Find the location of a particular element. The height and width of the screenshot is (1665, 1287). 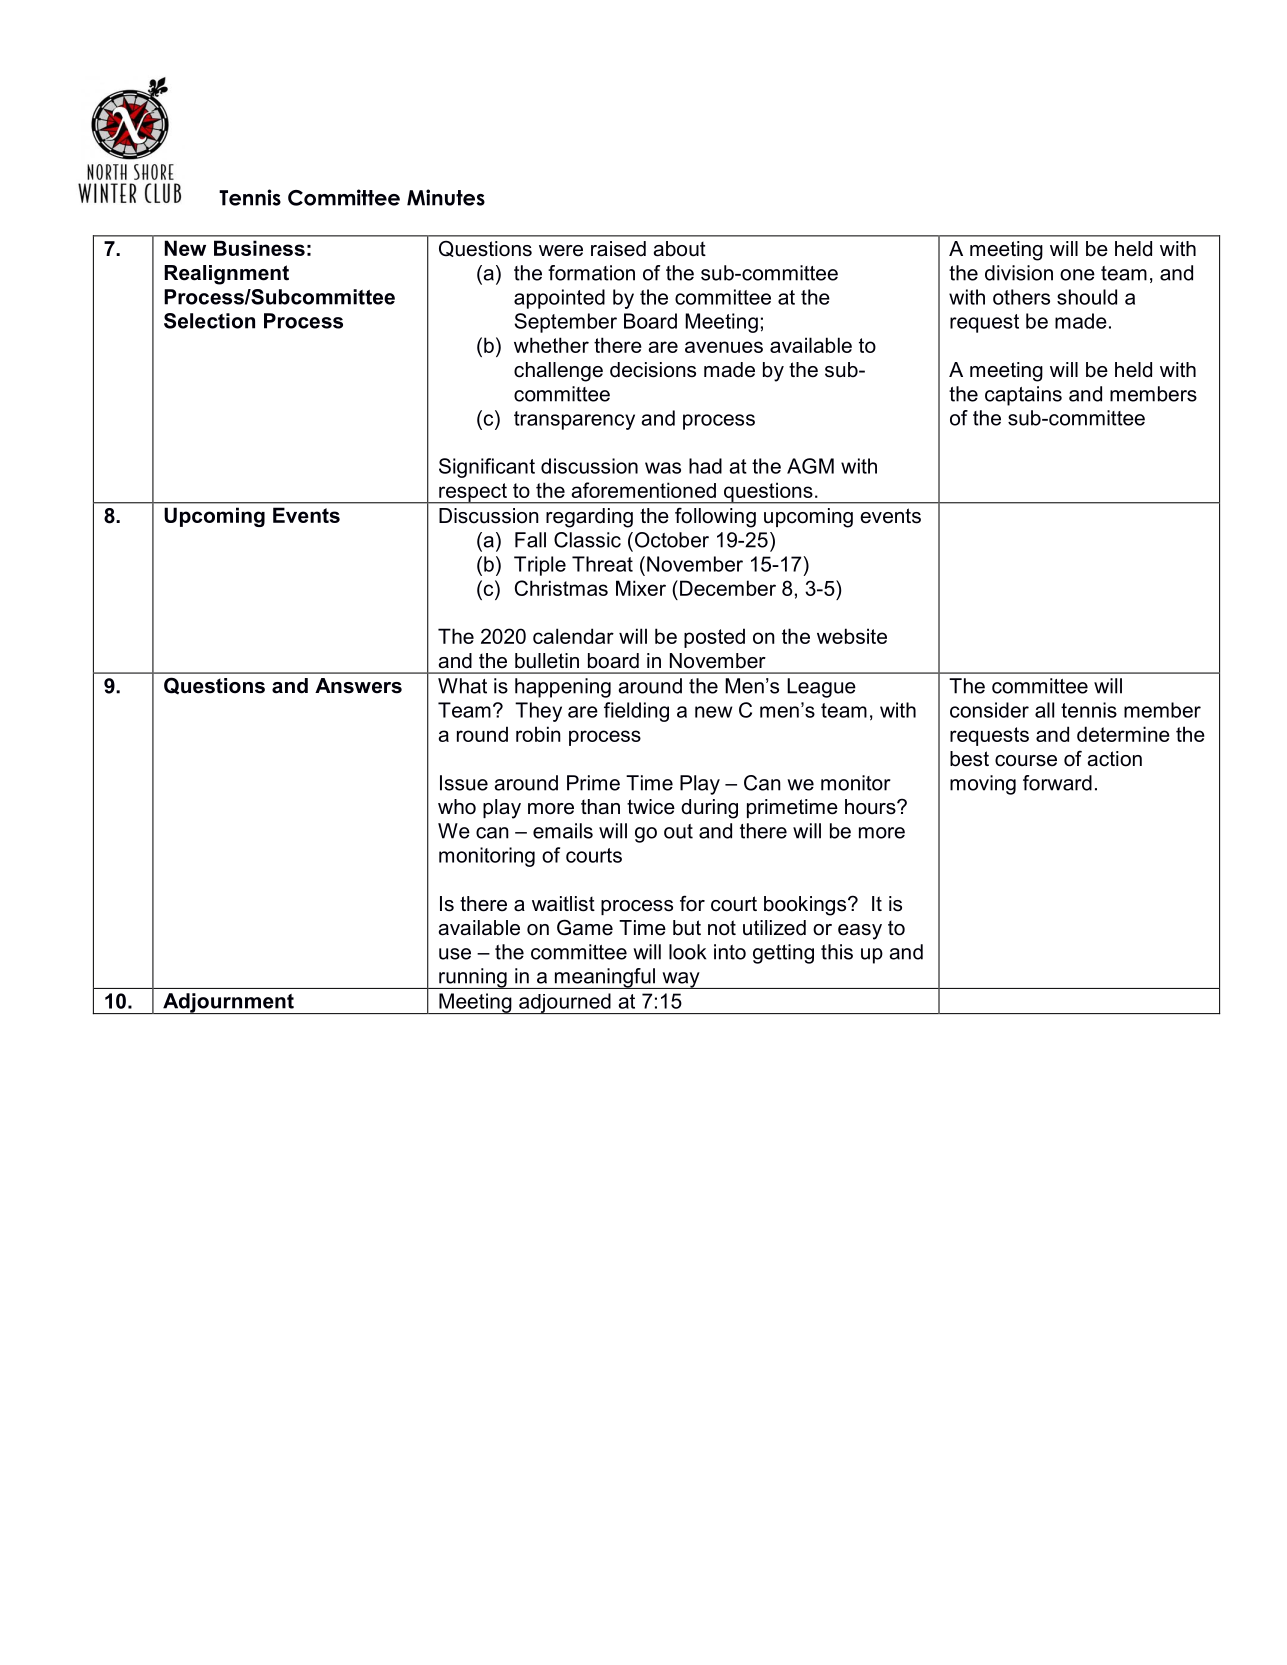

way is located at coordinates (681, 980).
